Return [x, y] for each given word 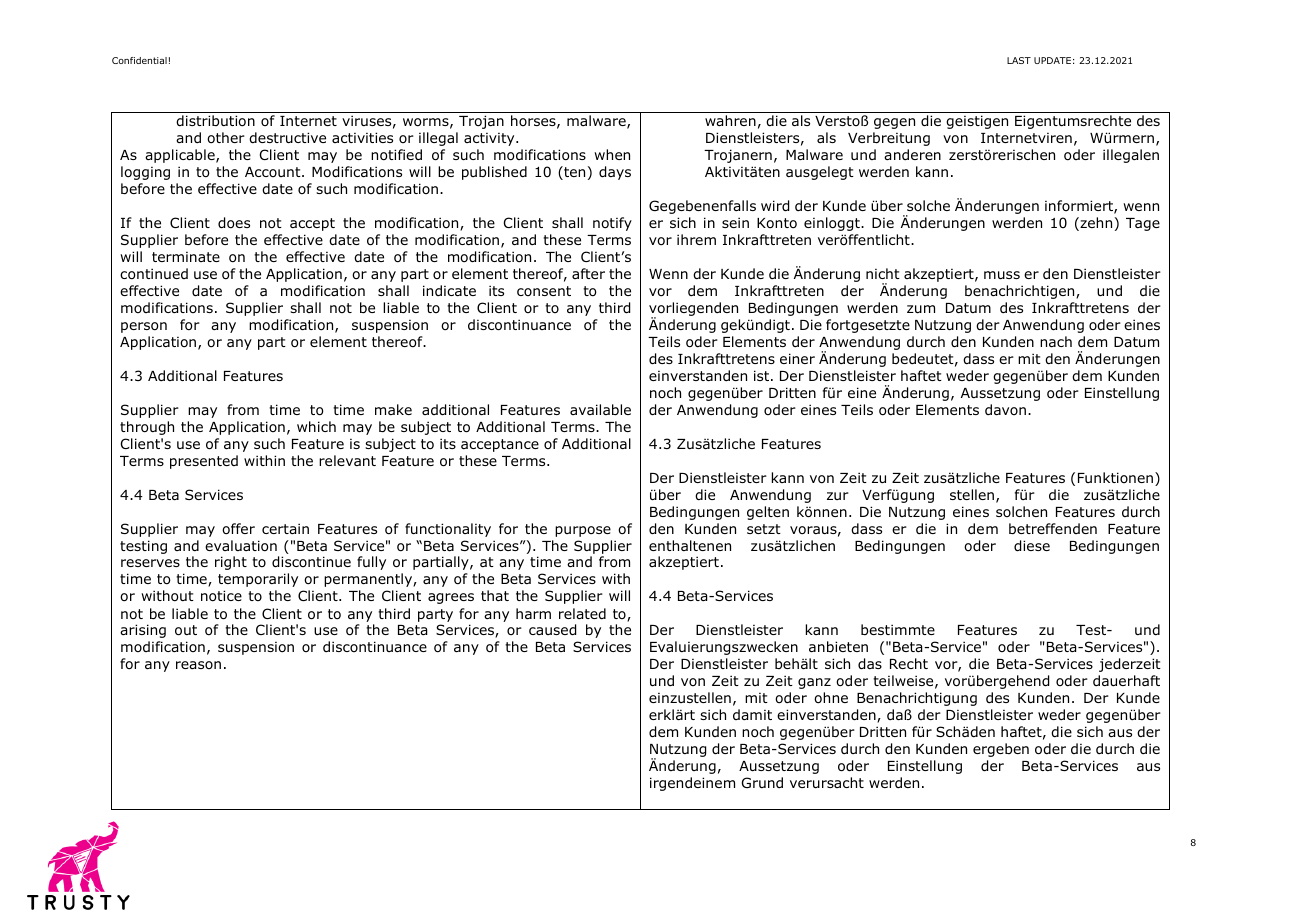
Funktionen [1115, 477]
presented [204, 462]
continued [154, 274]
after [588, 273]
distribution [215, 121]
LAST [1019, 60]
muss [1002, 275]
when [612, 154]
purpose [583, 531]
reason [198, 665]
